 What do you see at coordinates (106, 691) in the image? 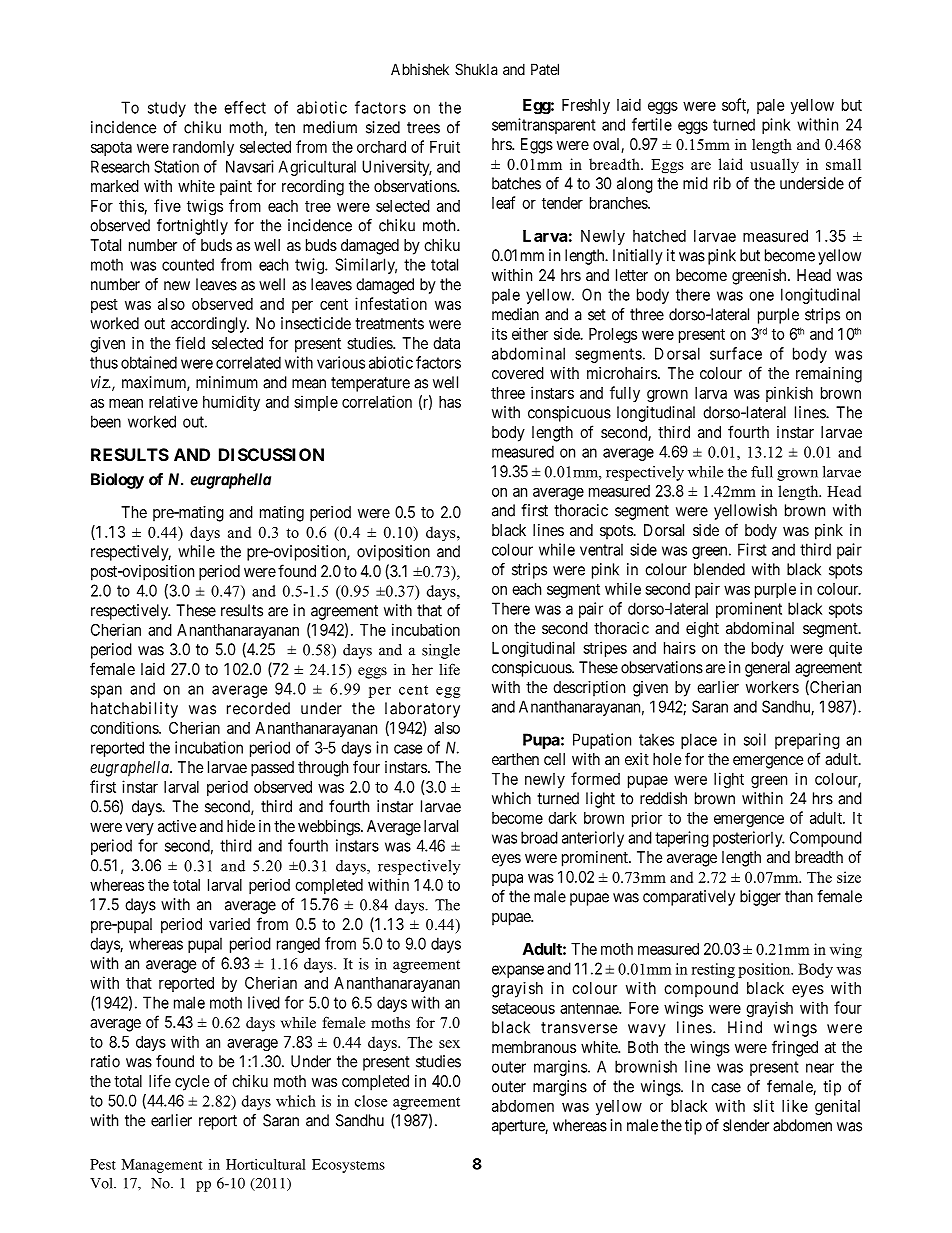
I see `span` at bounding box center [106, 691].
